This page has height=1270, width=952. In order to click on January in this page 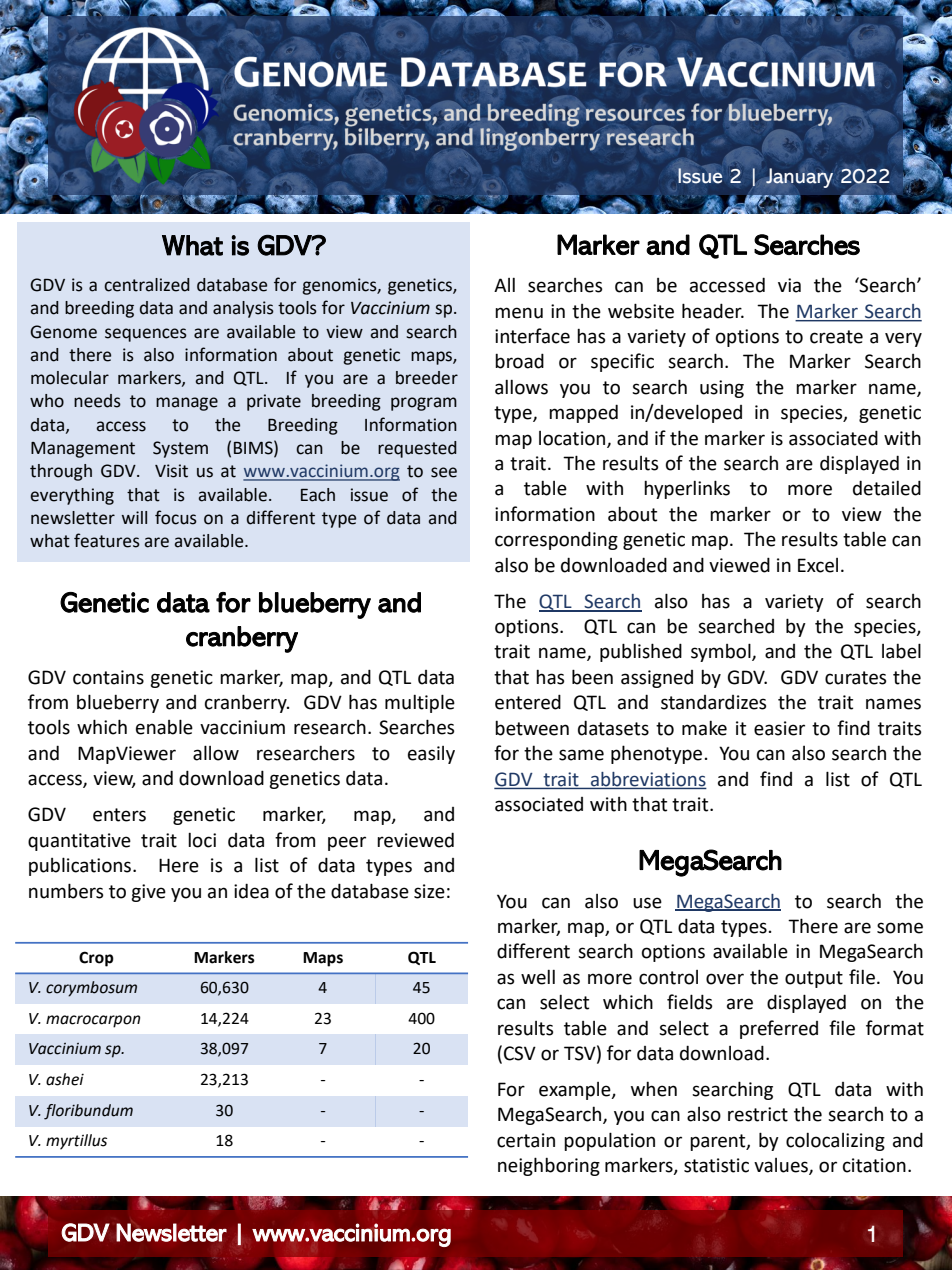, I will do `click(798, 178)`.
